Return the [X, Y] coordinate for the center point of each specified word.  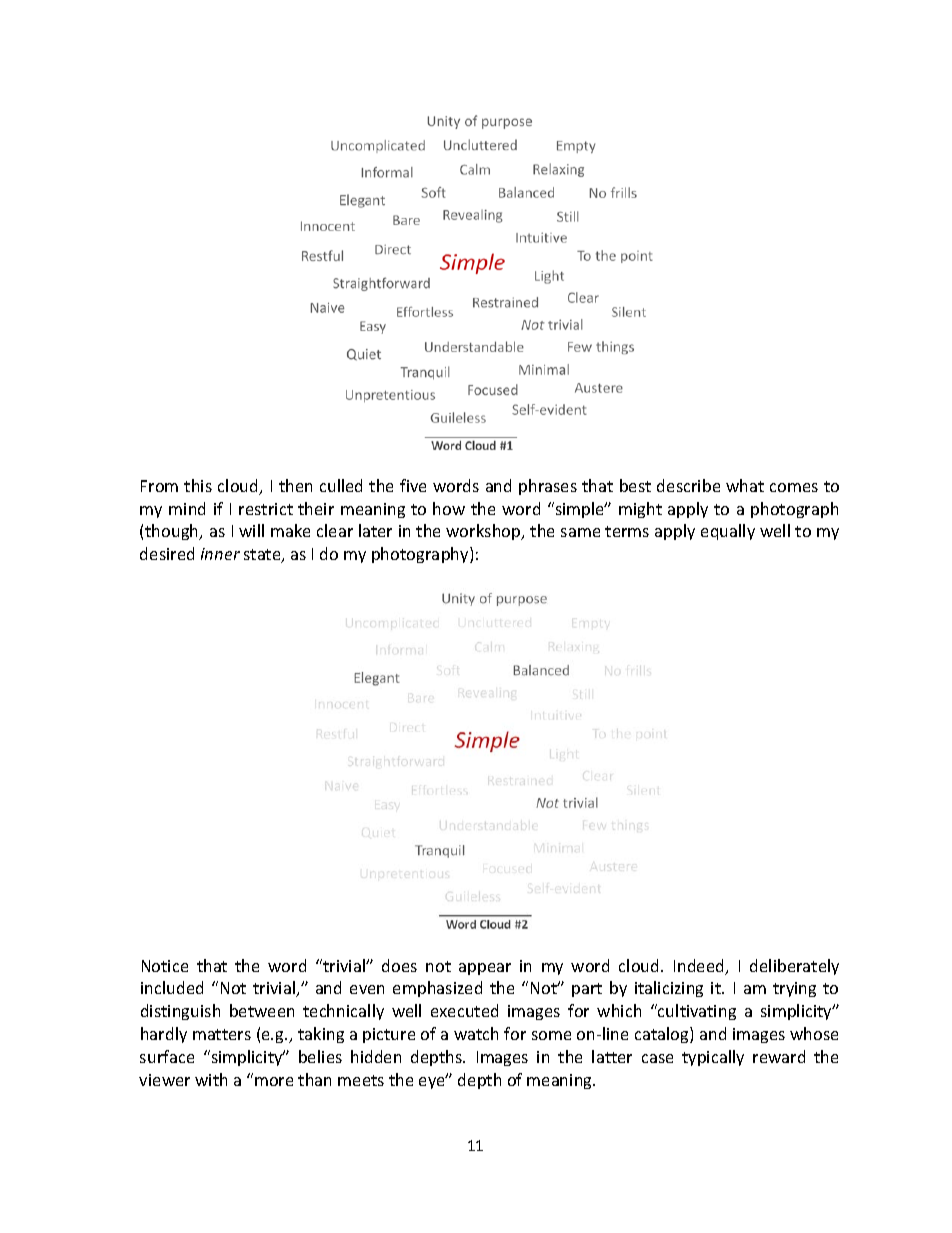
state [263, 556]
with [211, 1079]
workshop [484, 532]
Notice [165, 966]
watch [476, 1033]
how [449, 508]
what [745, 485]
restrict [266, 509]
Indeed [700, 967]
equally [728, 532]
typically [713, 1058]
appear [485, 969]
